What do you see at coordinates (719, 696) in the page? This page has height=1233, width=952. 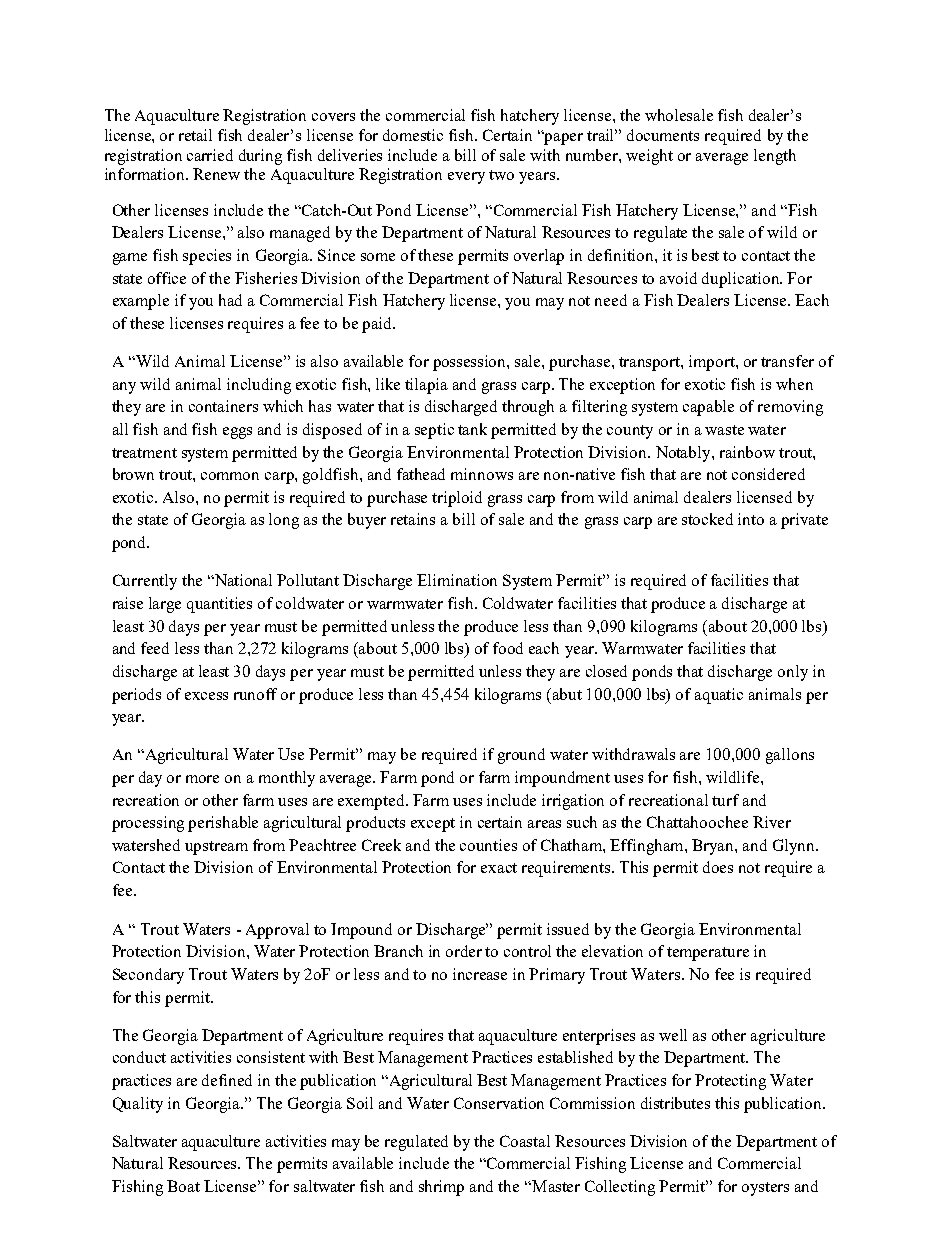 I see `aquatic` at bounding box center [719, 696].
